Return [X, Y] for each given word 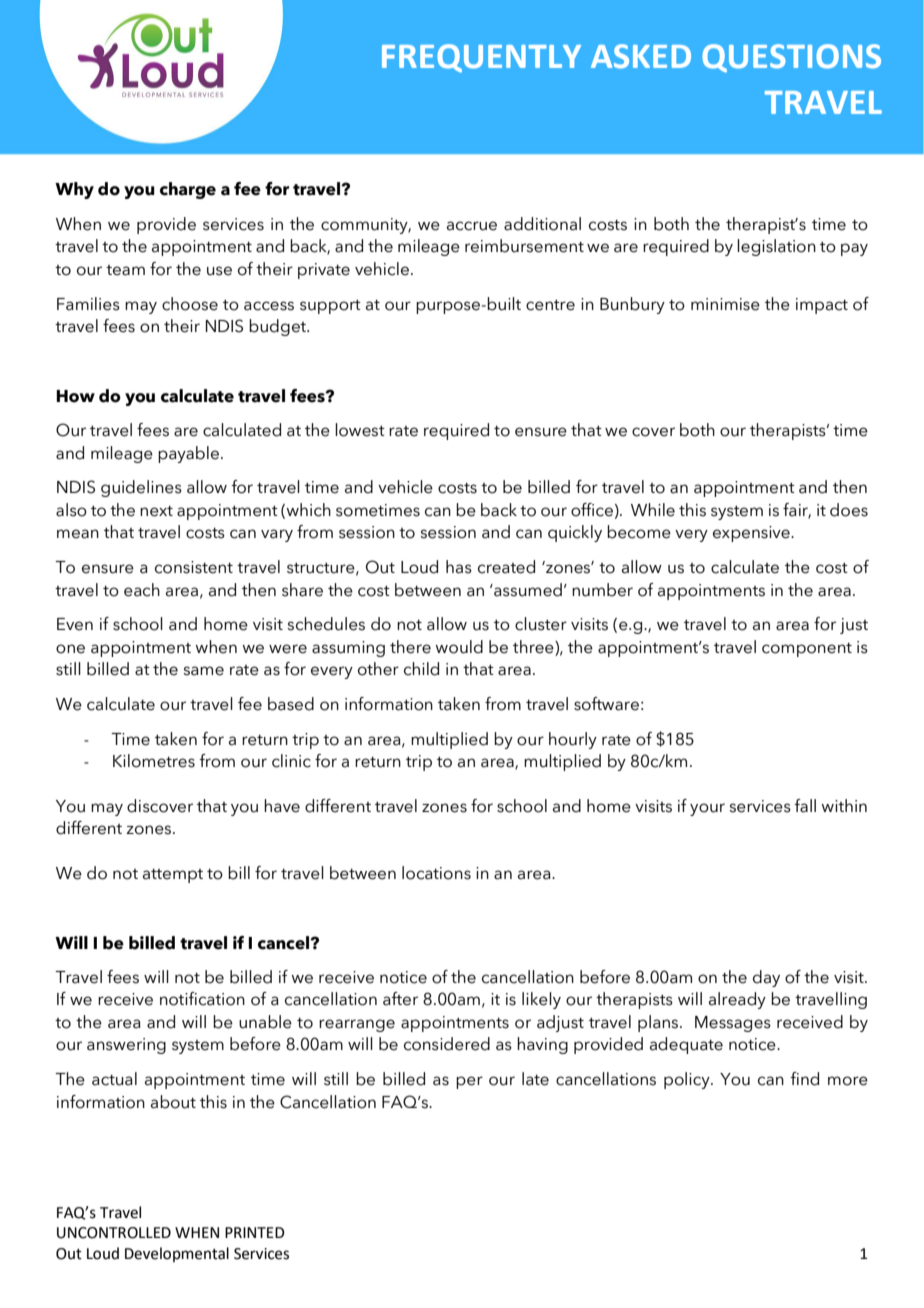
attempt [173, 876]
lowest [360, 430]
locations [436, 873]
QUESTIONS [791, 58]
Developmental [177, 1254]
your [707, 809]
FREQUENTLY [481, 58]
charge [188, 190]
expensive [752, 534]
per [469, 1082]
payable [190, 454]
